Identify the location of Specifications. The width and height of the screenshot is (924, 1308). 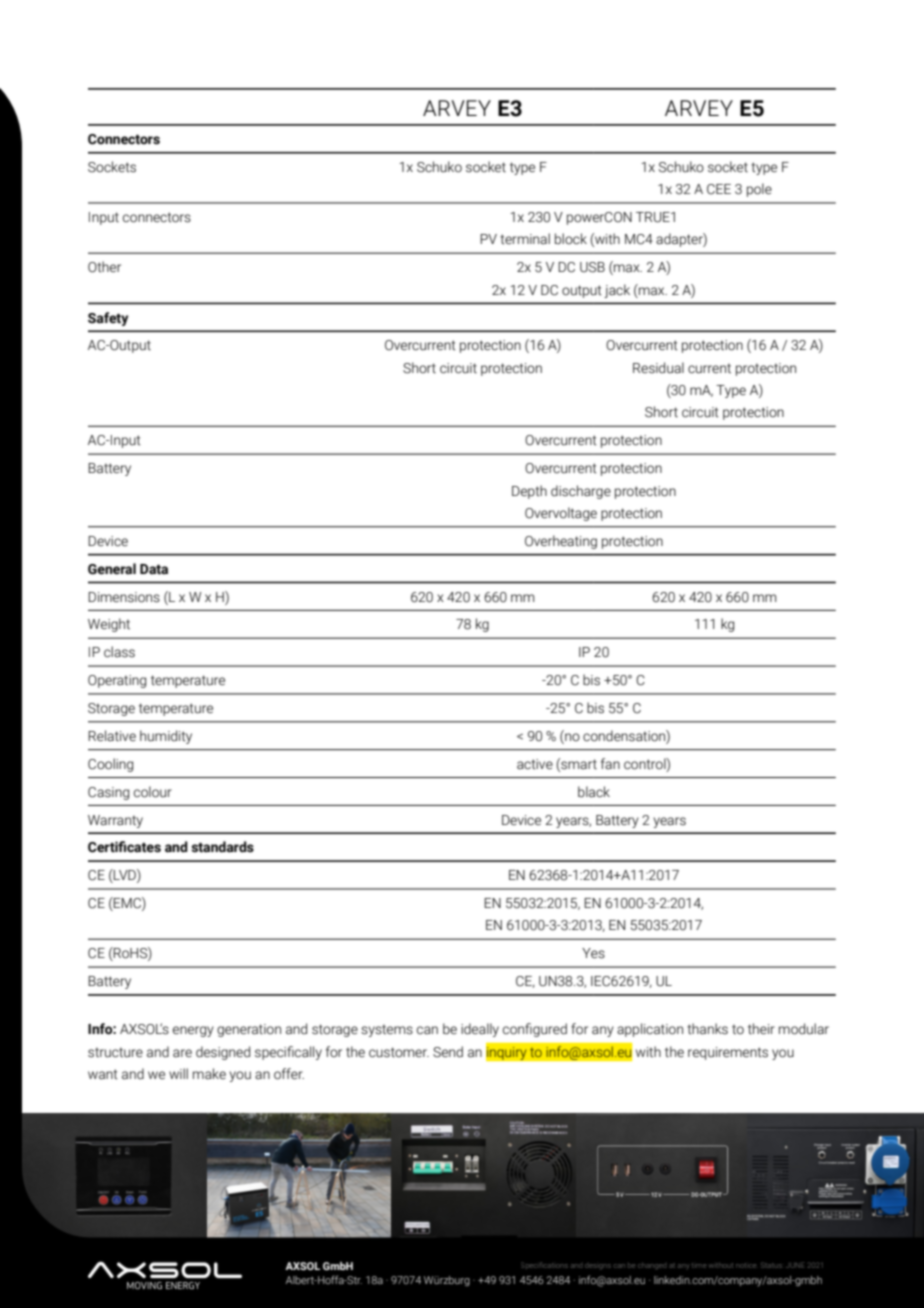
(544, 1265).
